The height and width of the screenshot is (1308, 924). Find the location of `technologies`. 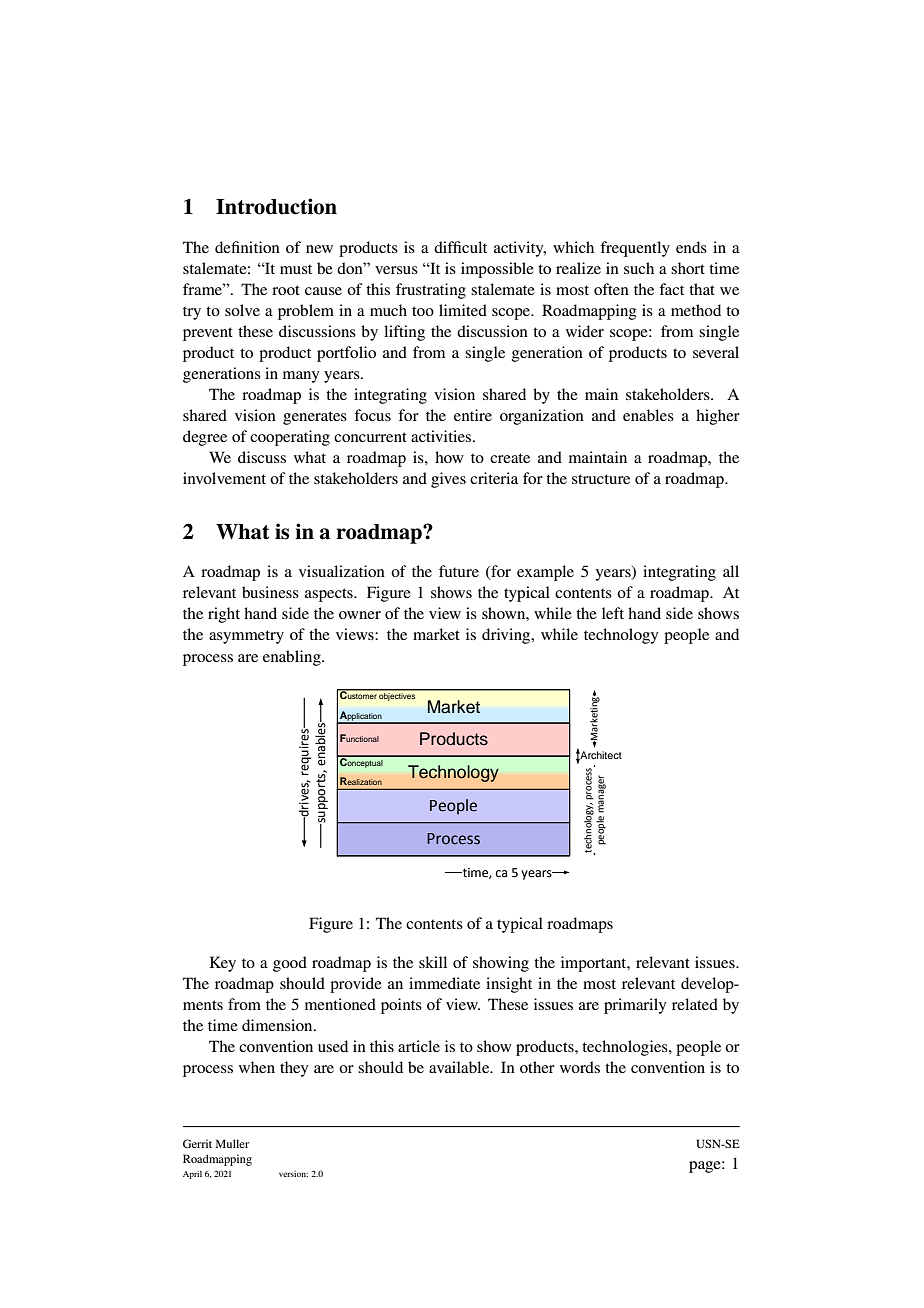

technologies is located at coordinates (626, 1048).
